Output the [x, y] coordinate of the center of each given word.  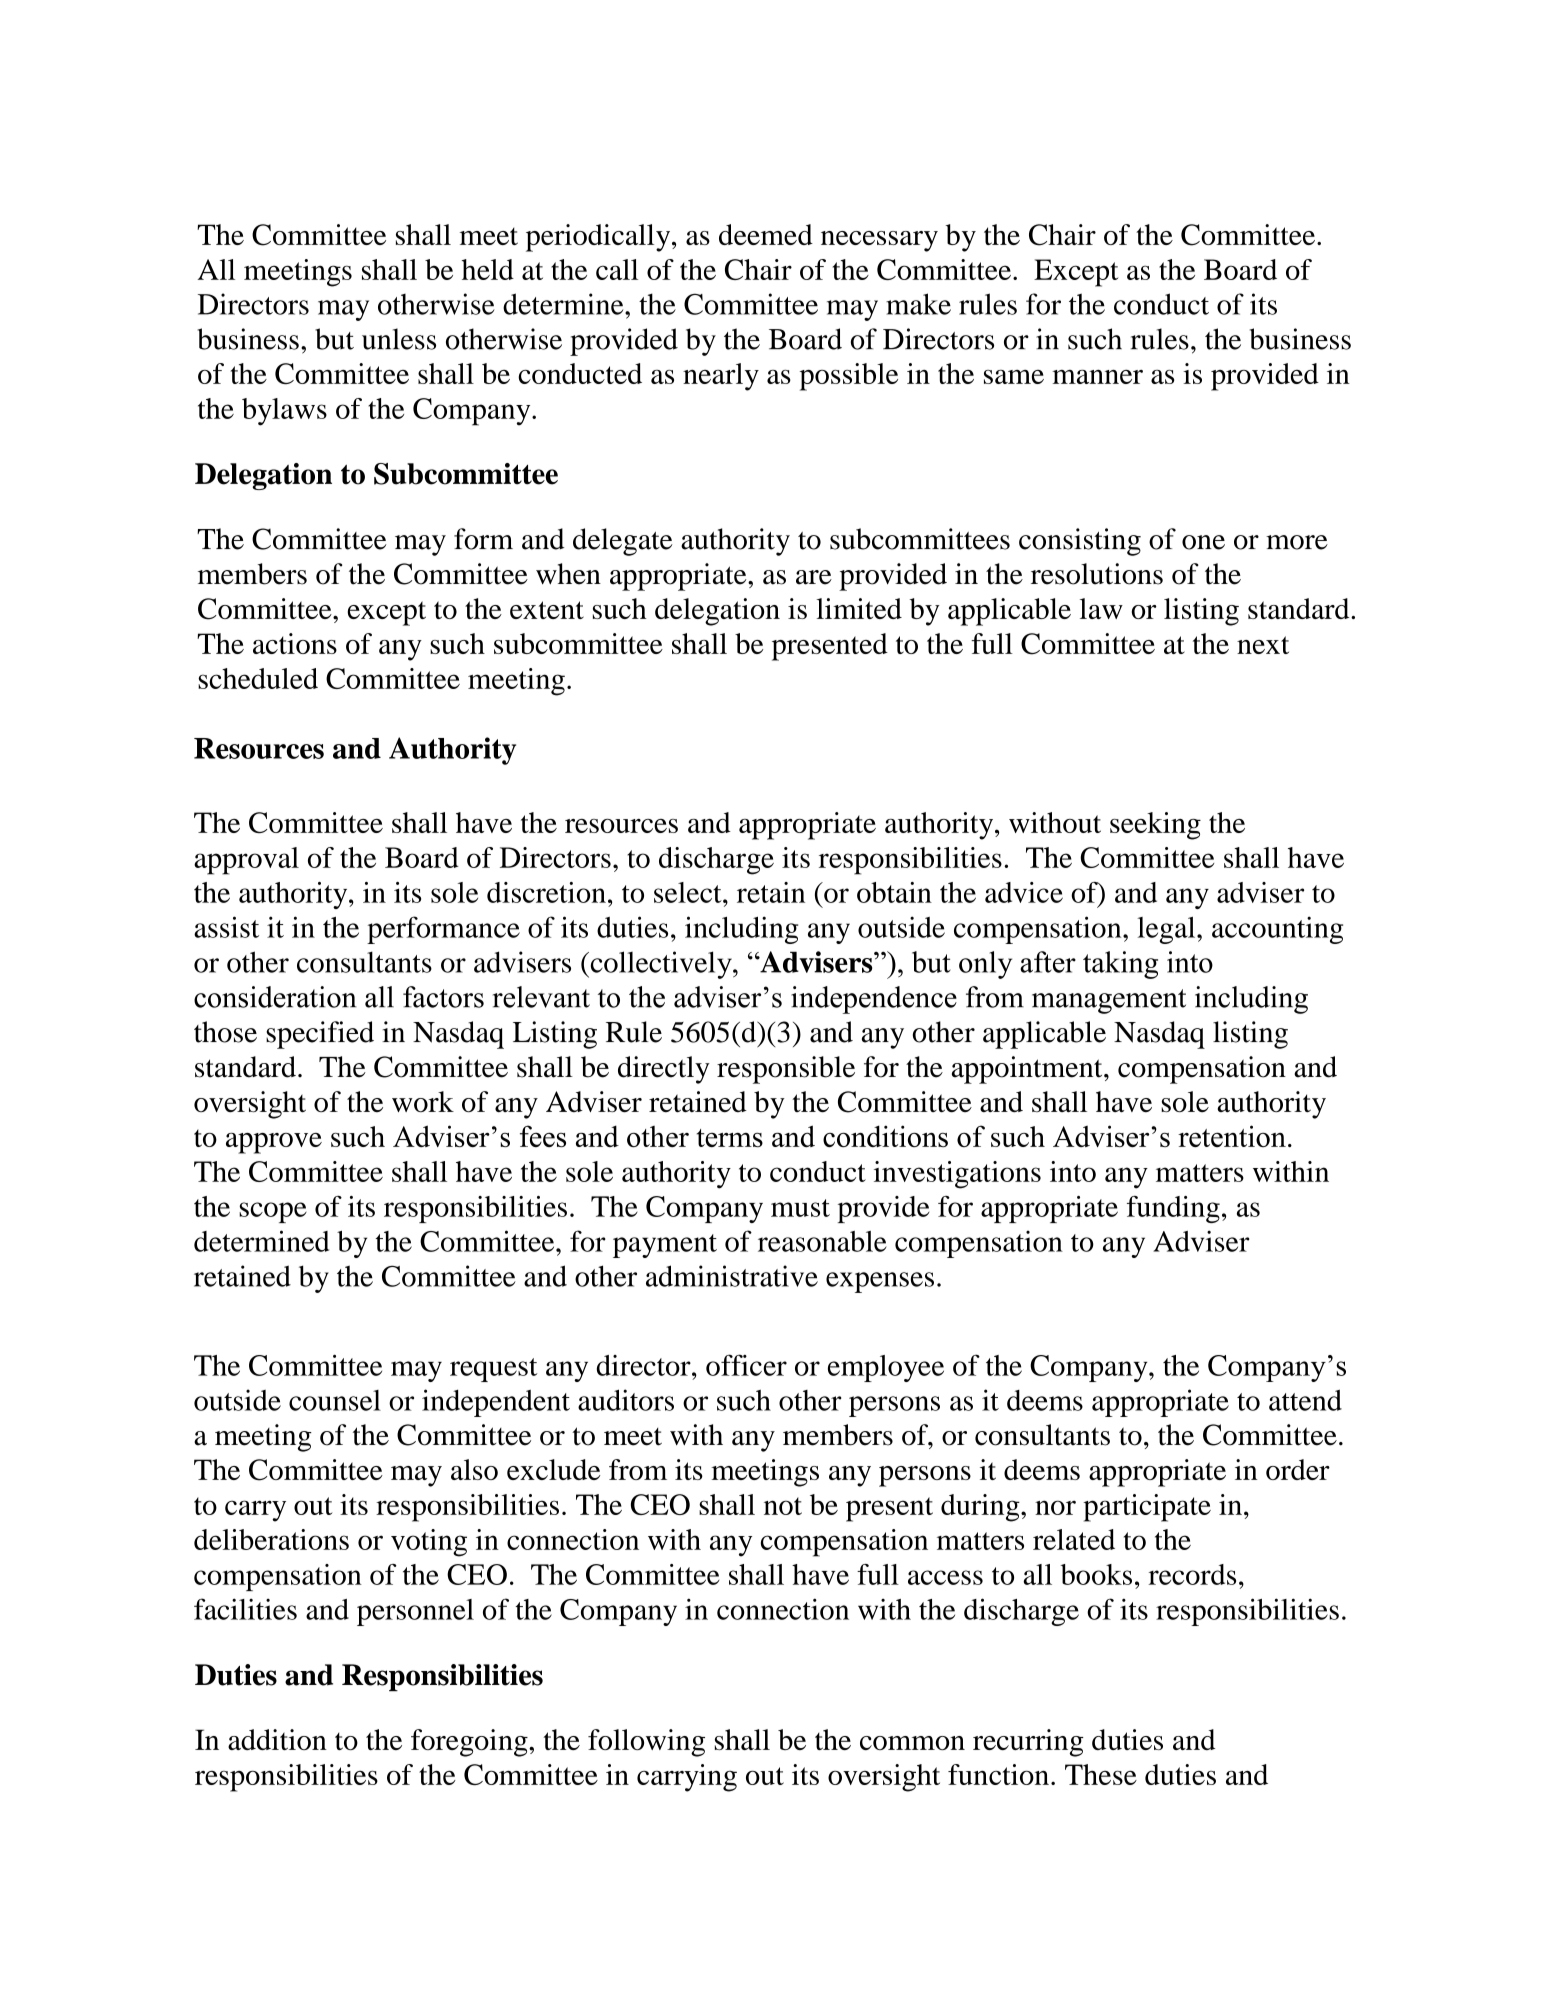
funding [1173, 1209]
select [689, 892]
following [646, 1743]
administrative [732, 1276]
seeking [1155, 826]
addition [277, 1739]
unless [399, 339]
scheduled [258, 678]
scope [273, 1212]
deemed [766, 234]
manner [1097, 377]
